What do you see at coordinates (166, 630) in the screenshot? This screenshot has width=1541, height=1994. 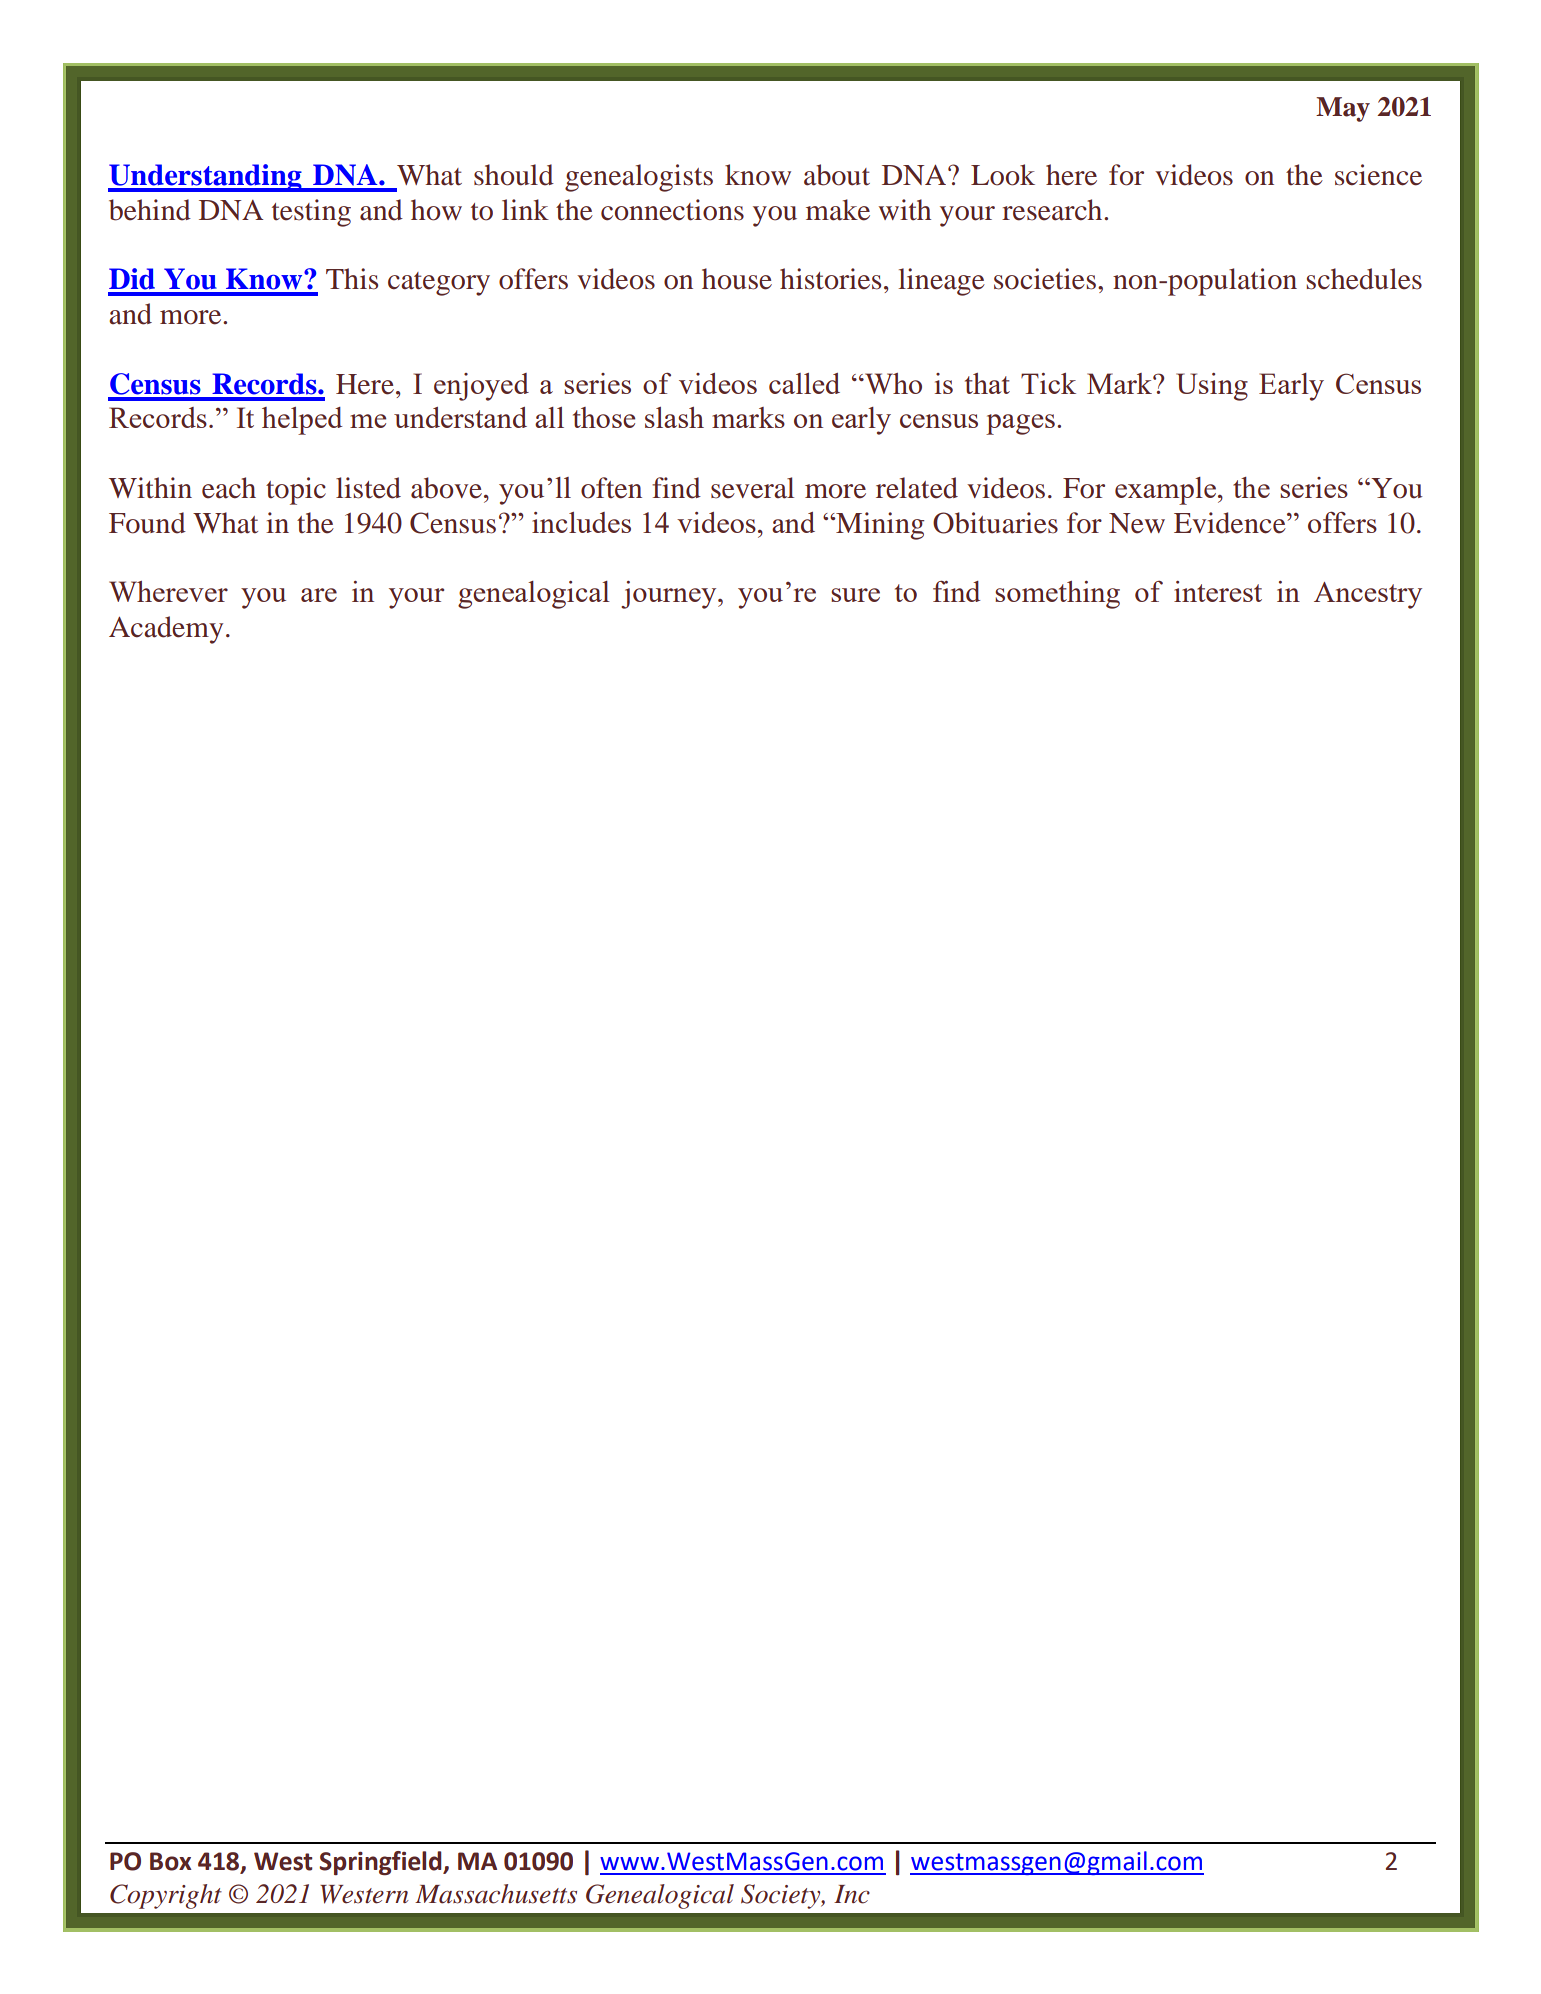 I see `Academy` at bounding box center [166, 630].
